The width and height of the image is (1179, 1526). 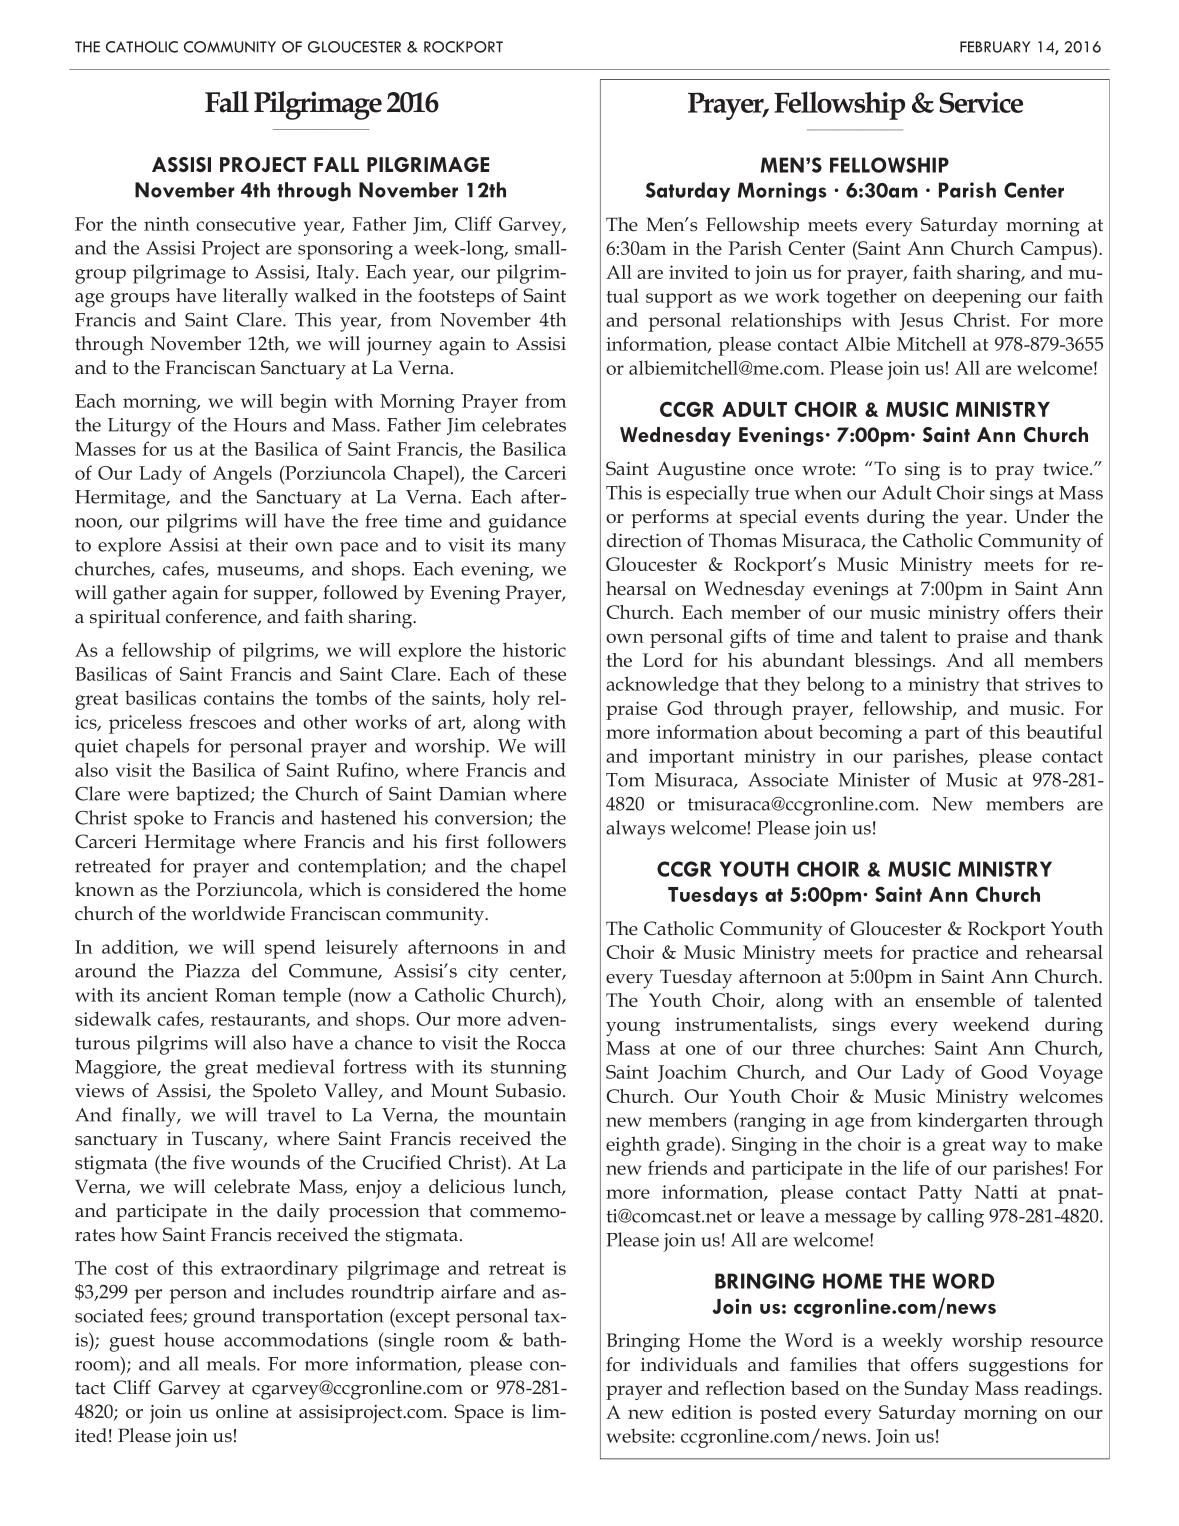 I want to click on becoming, so click(x=860, y=734).
